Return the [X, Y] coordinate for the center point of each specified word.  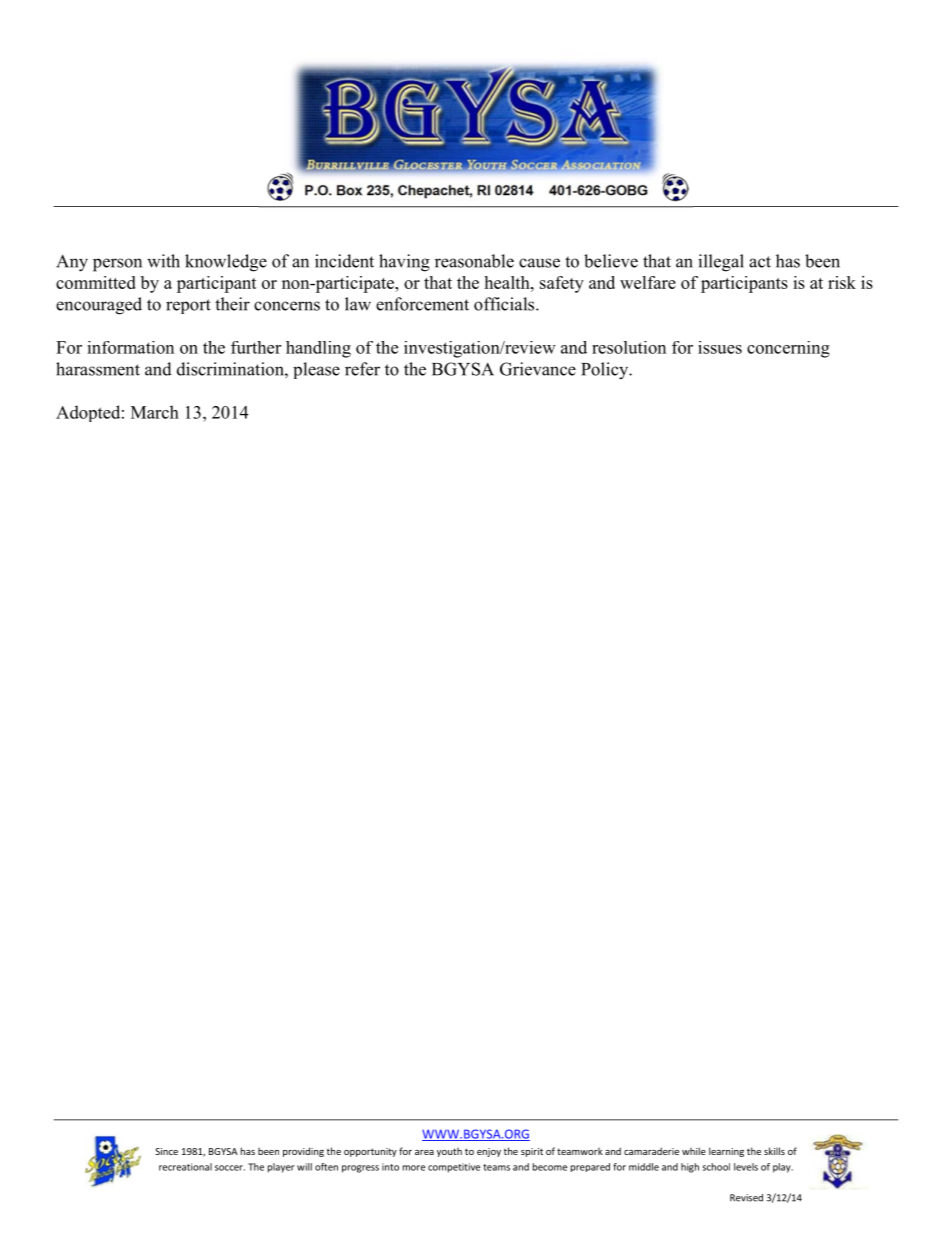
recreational [185, 1167]
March [155, 412]
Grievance [538, 369]
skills [774, 1151]
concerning [788, 349]
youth [449, 1152]
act [760, 262]
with [163, 261]
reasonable [474, 261]
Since [166, 1151]
